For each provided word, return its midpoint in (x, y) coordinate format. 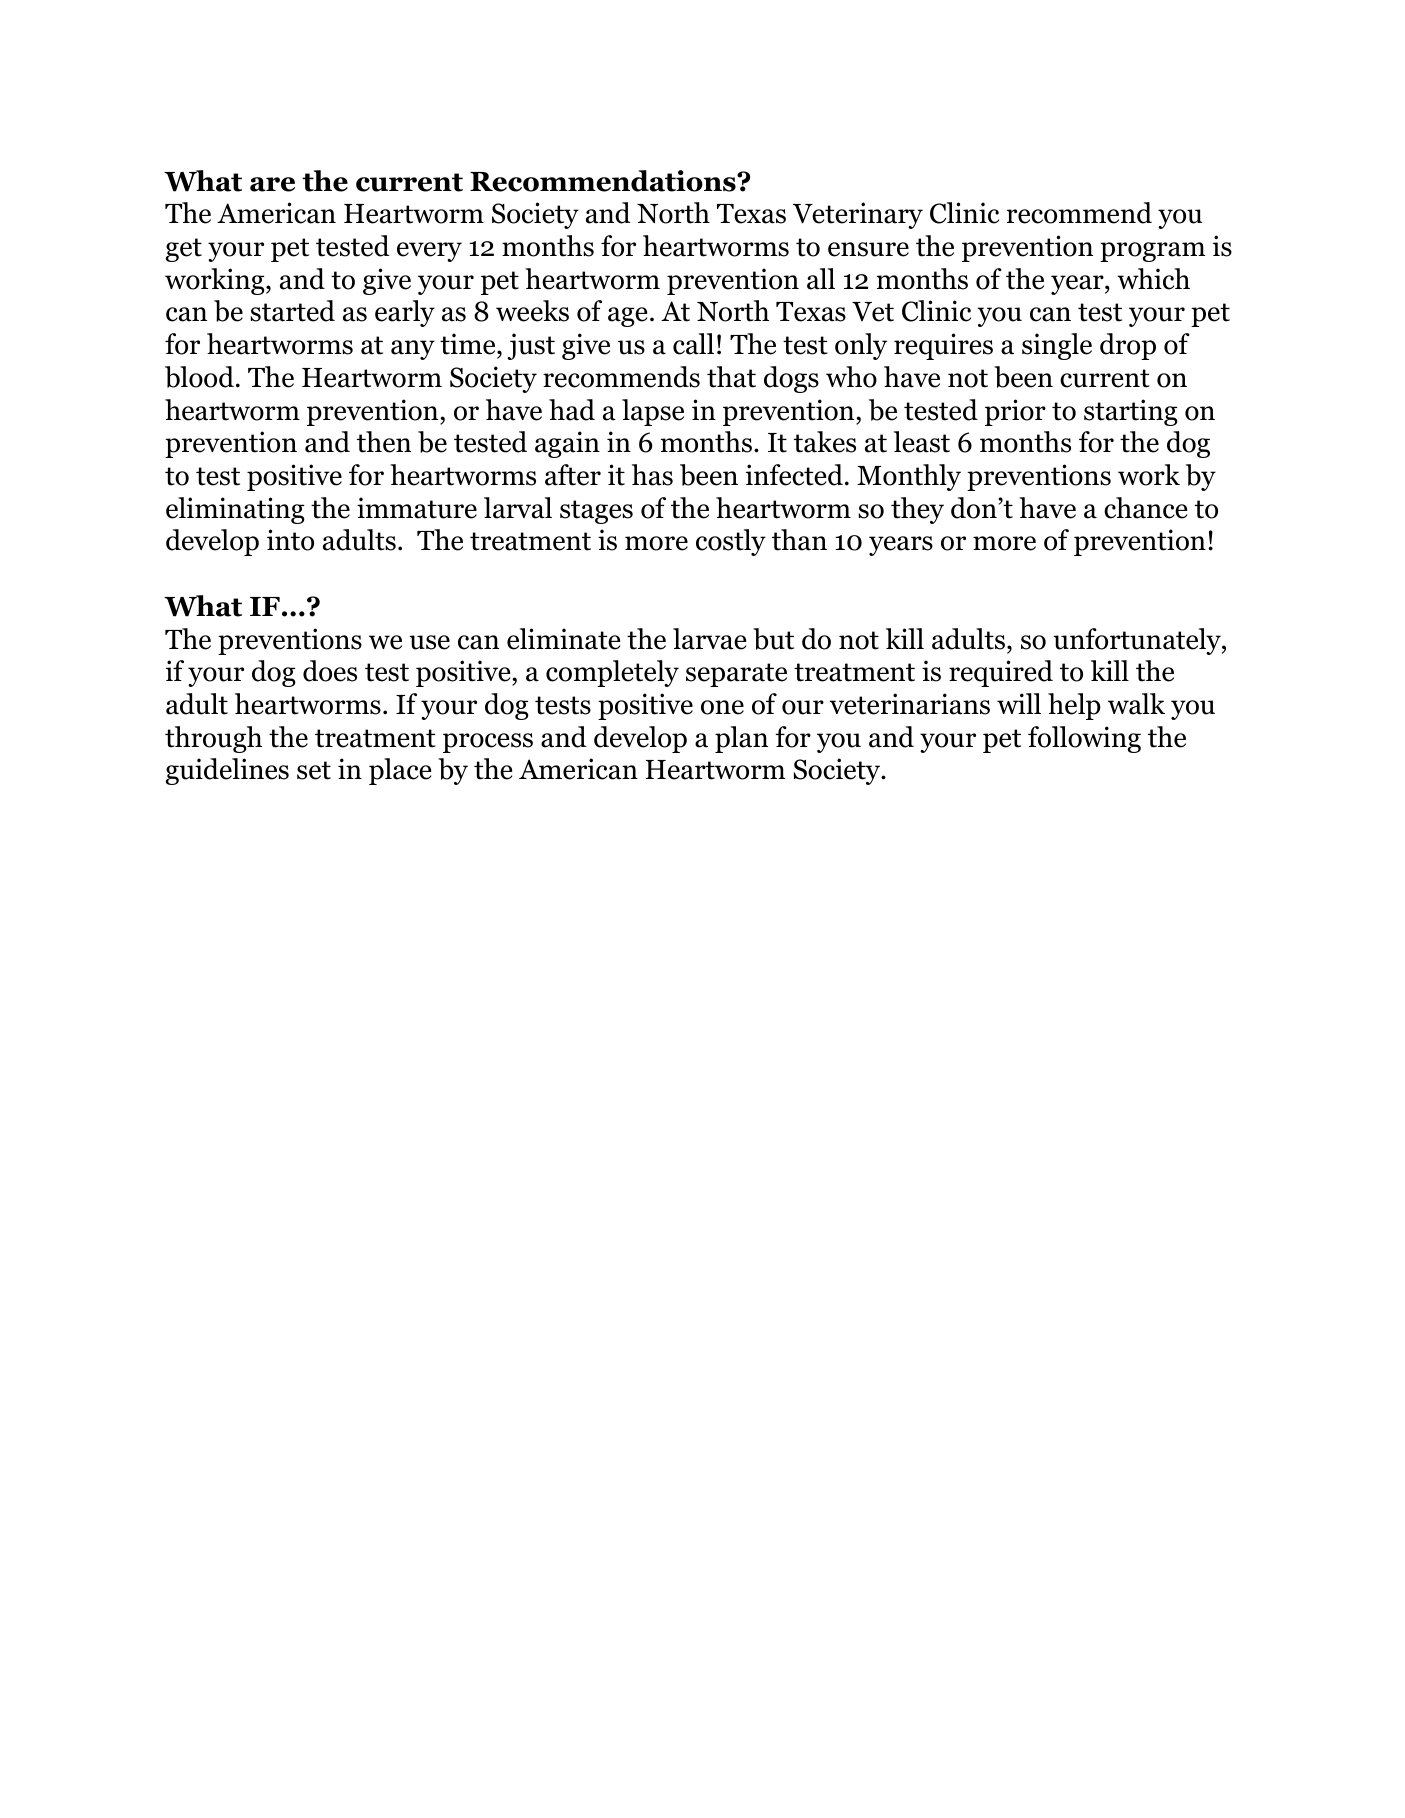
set (314, 770)
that (731, 377)
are (272, 184)
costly (731, 542)
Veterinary (858, 215)
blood (199, 377)
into (290, 540)
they (917, 510)
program (1152, 252)
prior (1015, 412)
